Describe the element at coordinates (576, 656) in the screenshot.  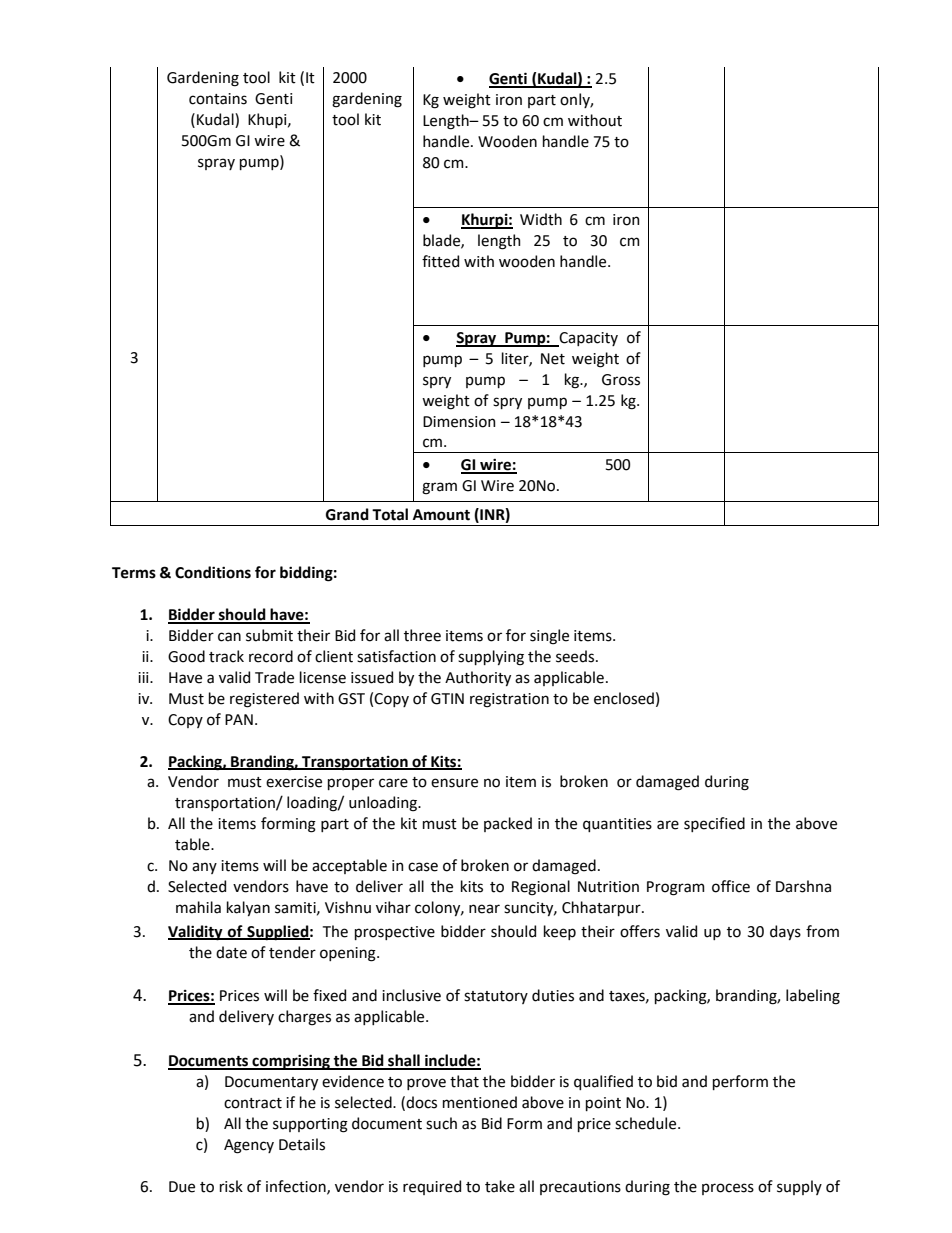
I see `seeds` at that location.
